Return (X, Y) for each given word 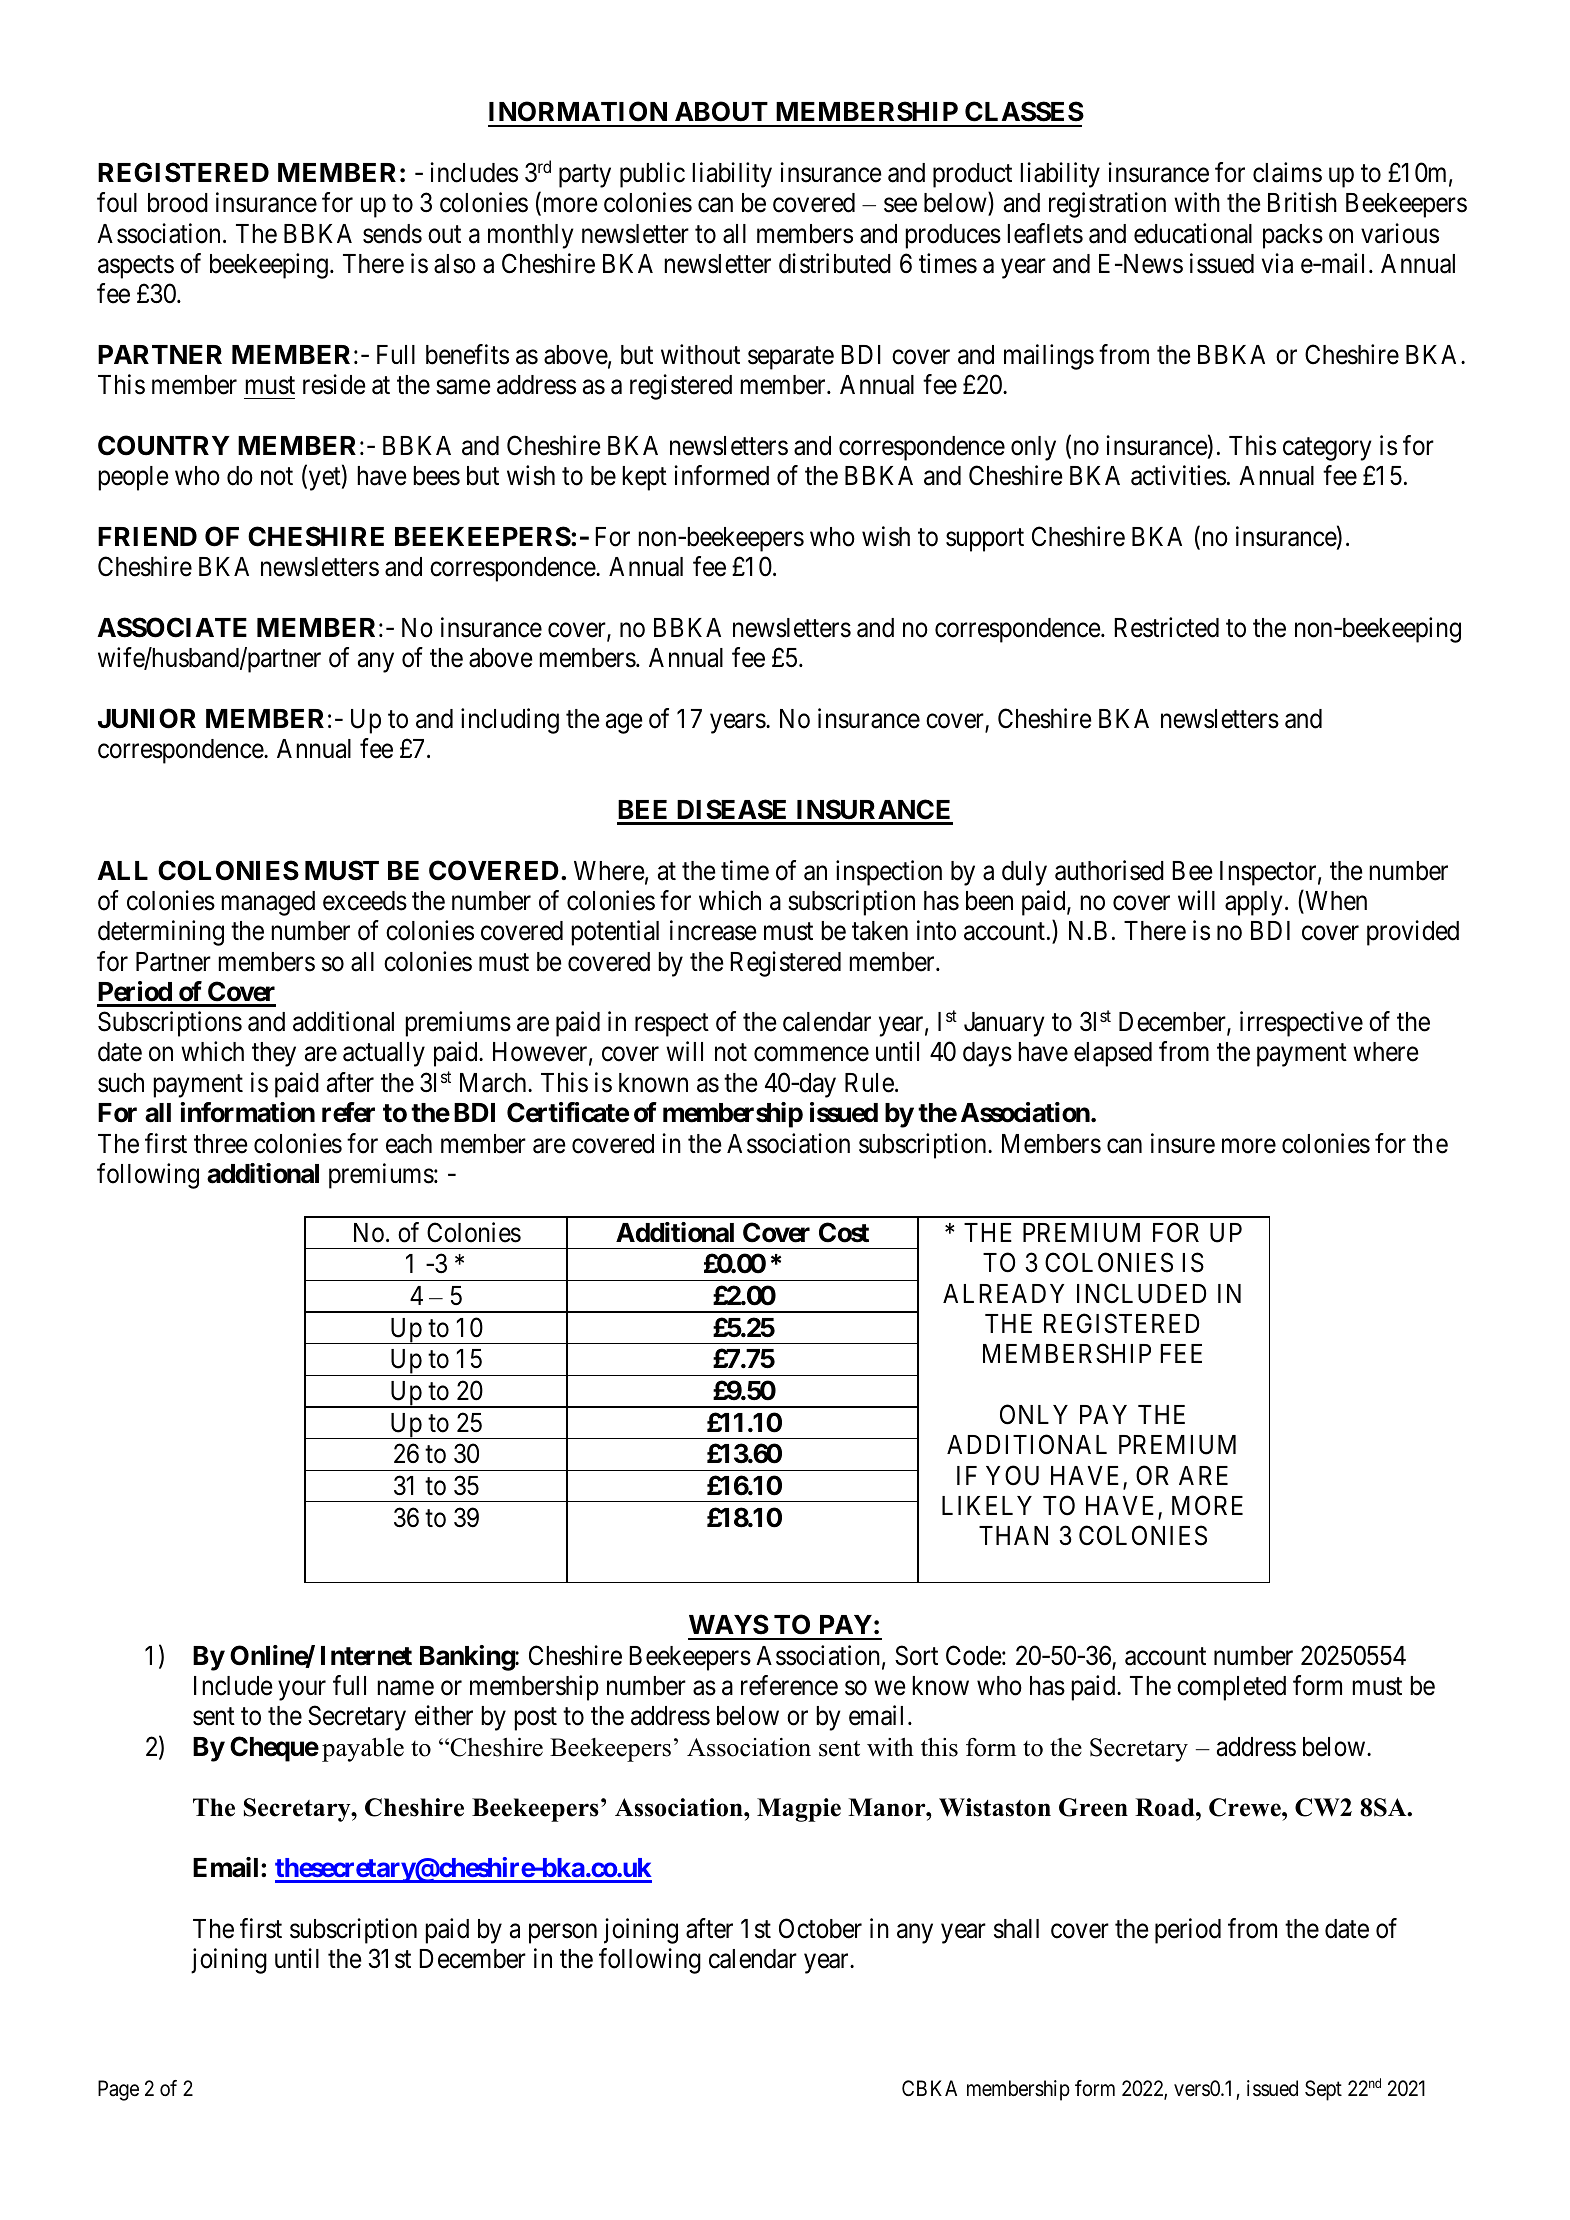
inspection (889, 873)
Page (118, 2090)
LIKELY (987, 1505)
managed (268, 903)
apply (1254, 903)
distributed (835, 263)
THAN (1013, 1535)
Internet (366, 1656)
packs (1293, 236)
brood (178, 203)
